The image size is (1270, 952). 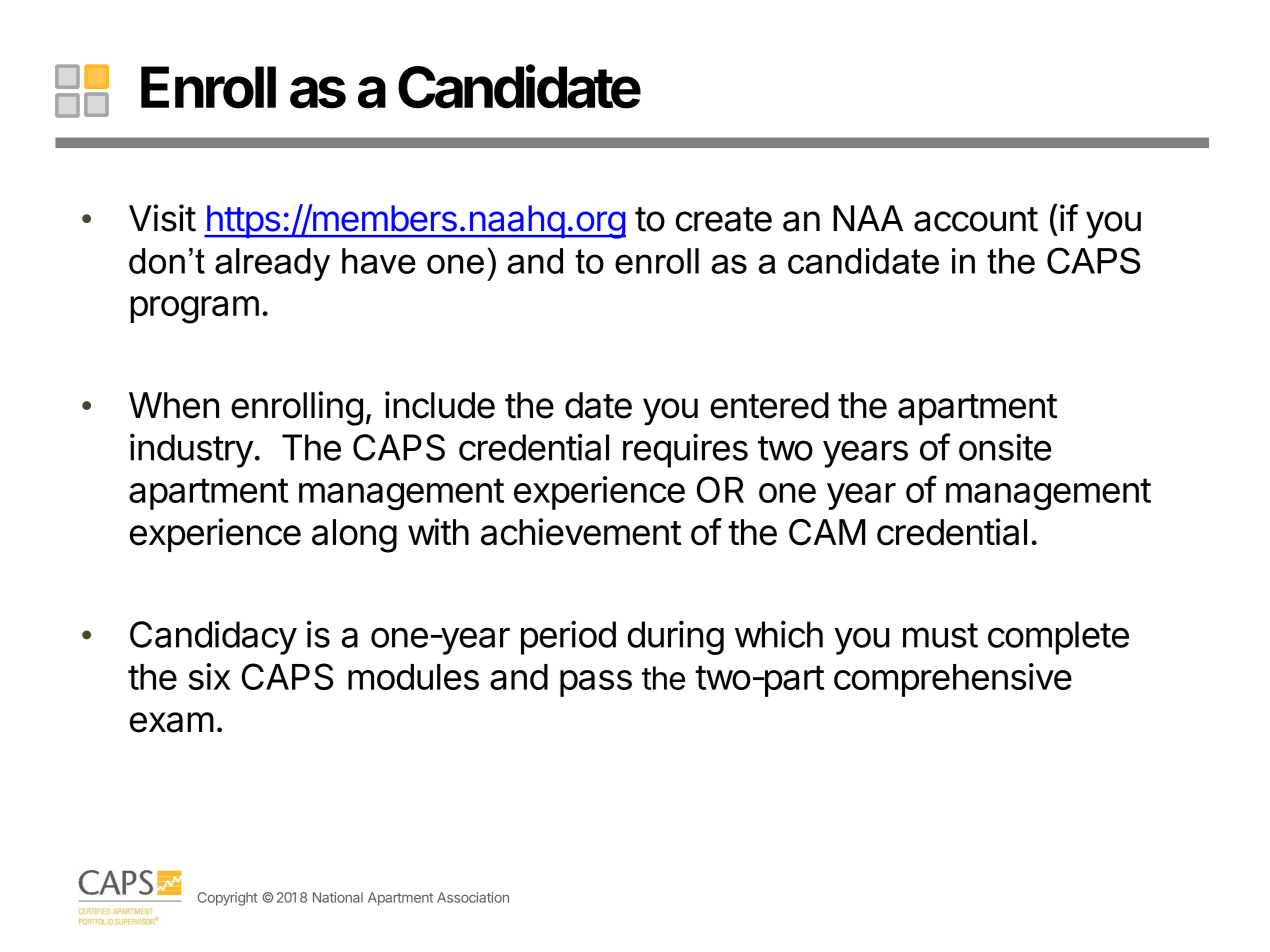 I want to click on Association, so click(x=473, y=897).
